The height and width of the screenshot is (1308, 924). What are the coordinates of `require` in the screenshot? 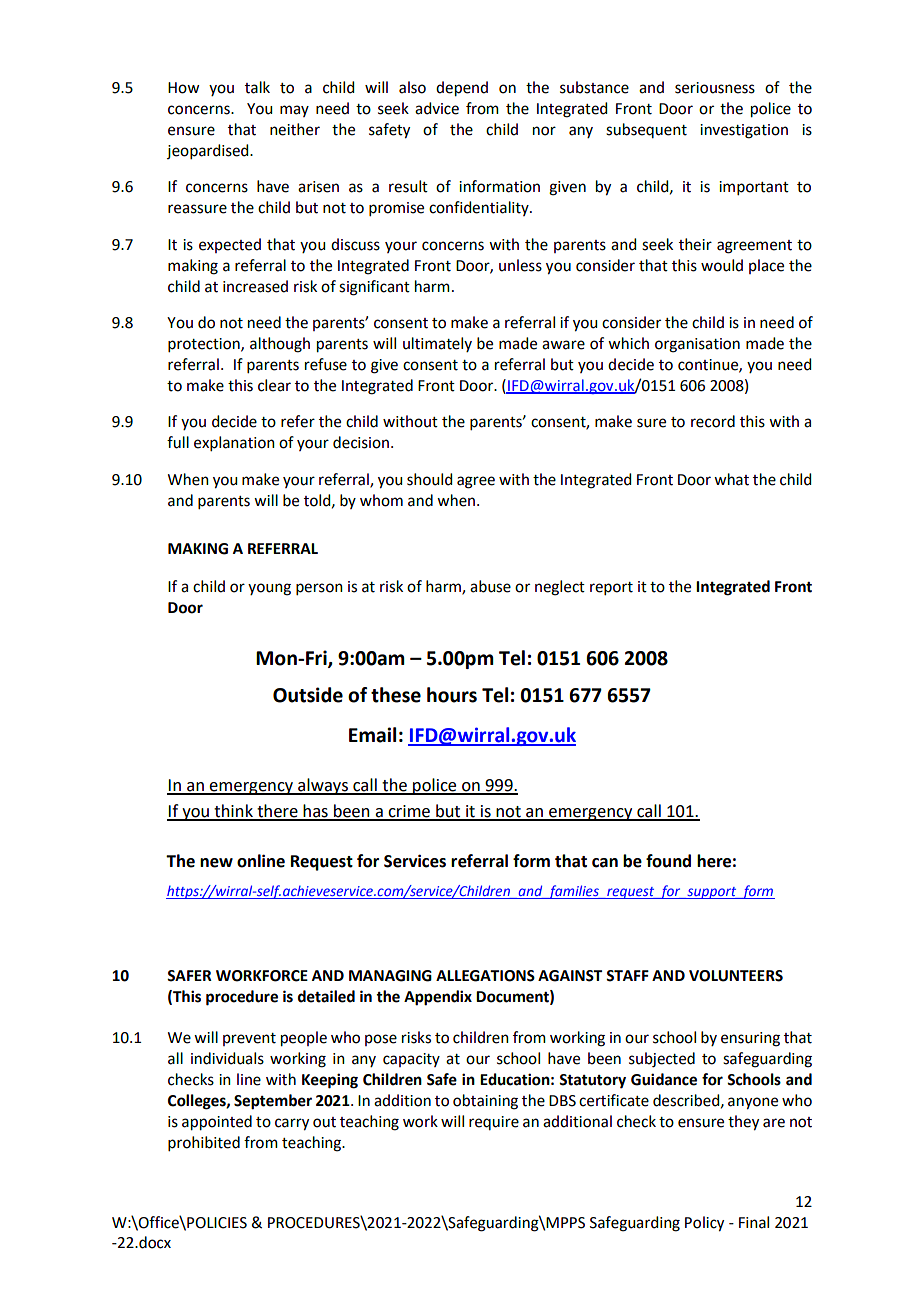 It's located at (494, 1123).
